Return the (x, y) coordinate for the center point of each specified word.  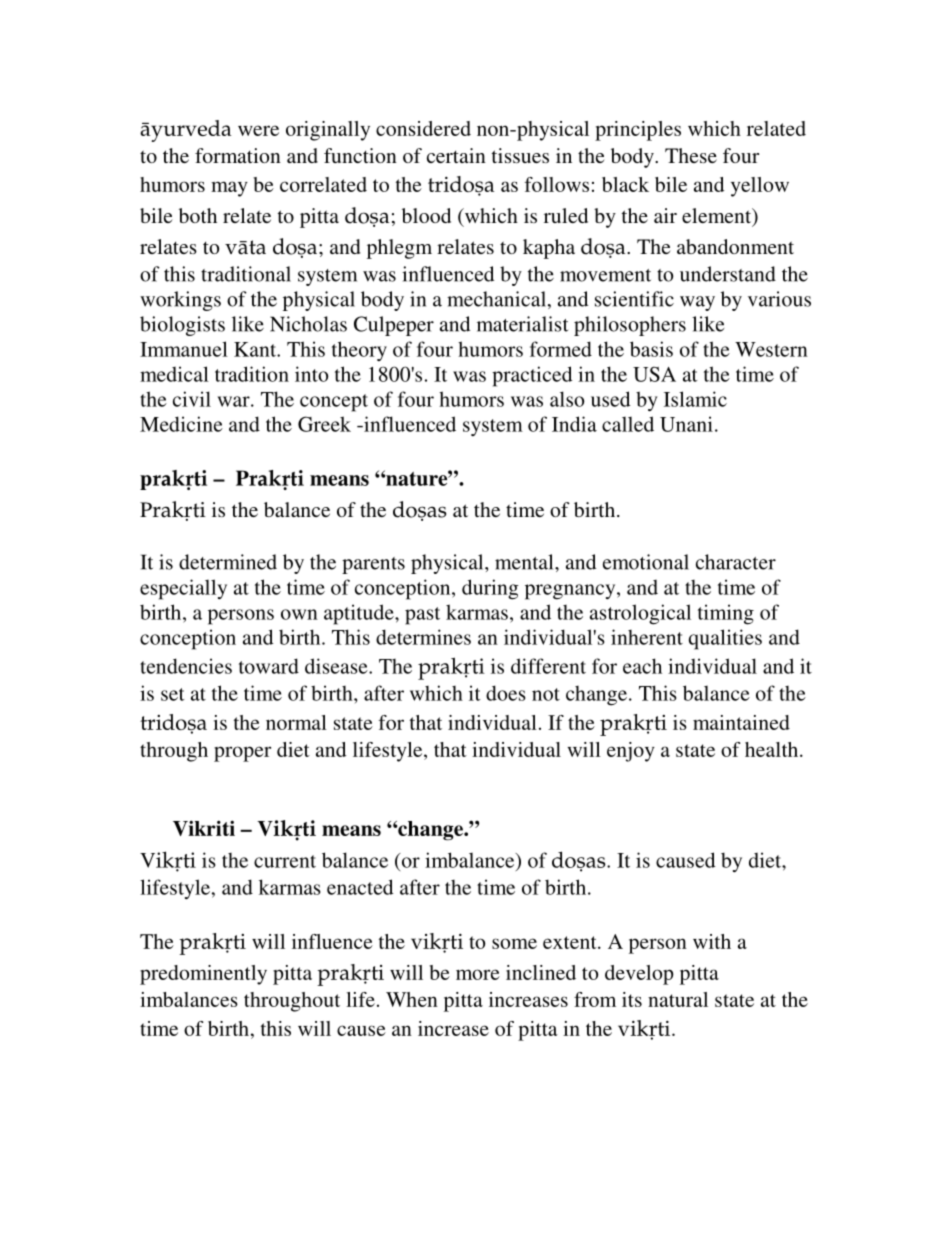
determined (228, 562)
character (736, 562)
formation (238, 155)
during (490, 589)
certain (456, 155)
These (691, 155)
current (285, 861)
